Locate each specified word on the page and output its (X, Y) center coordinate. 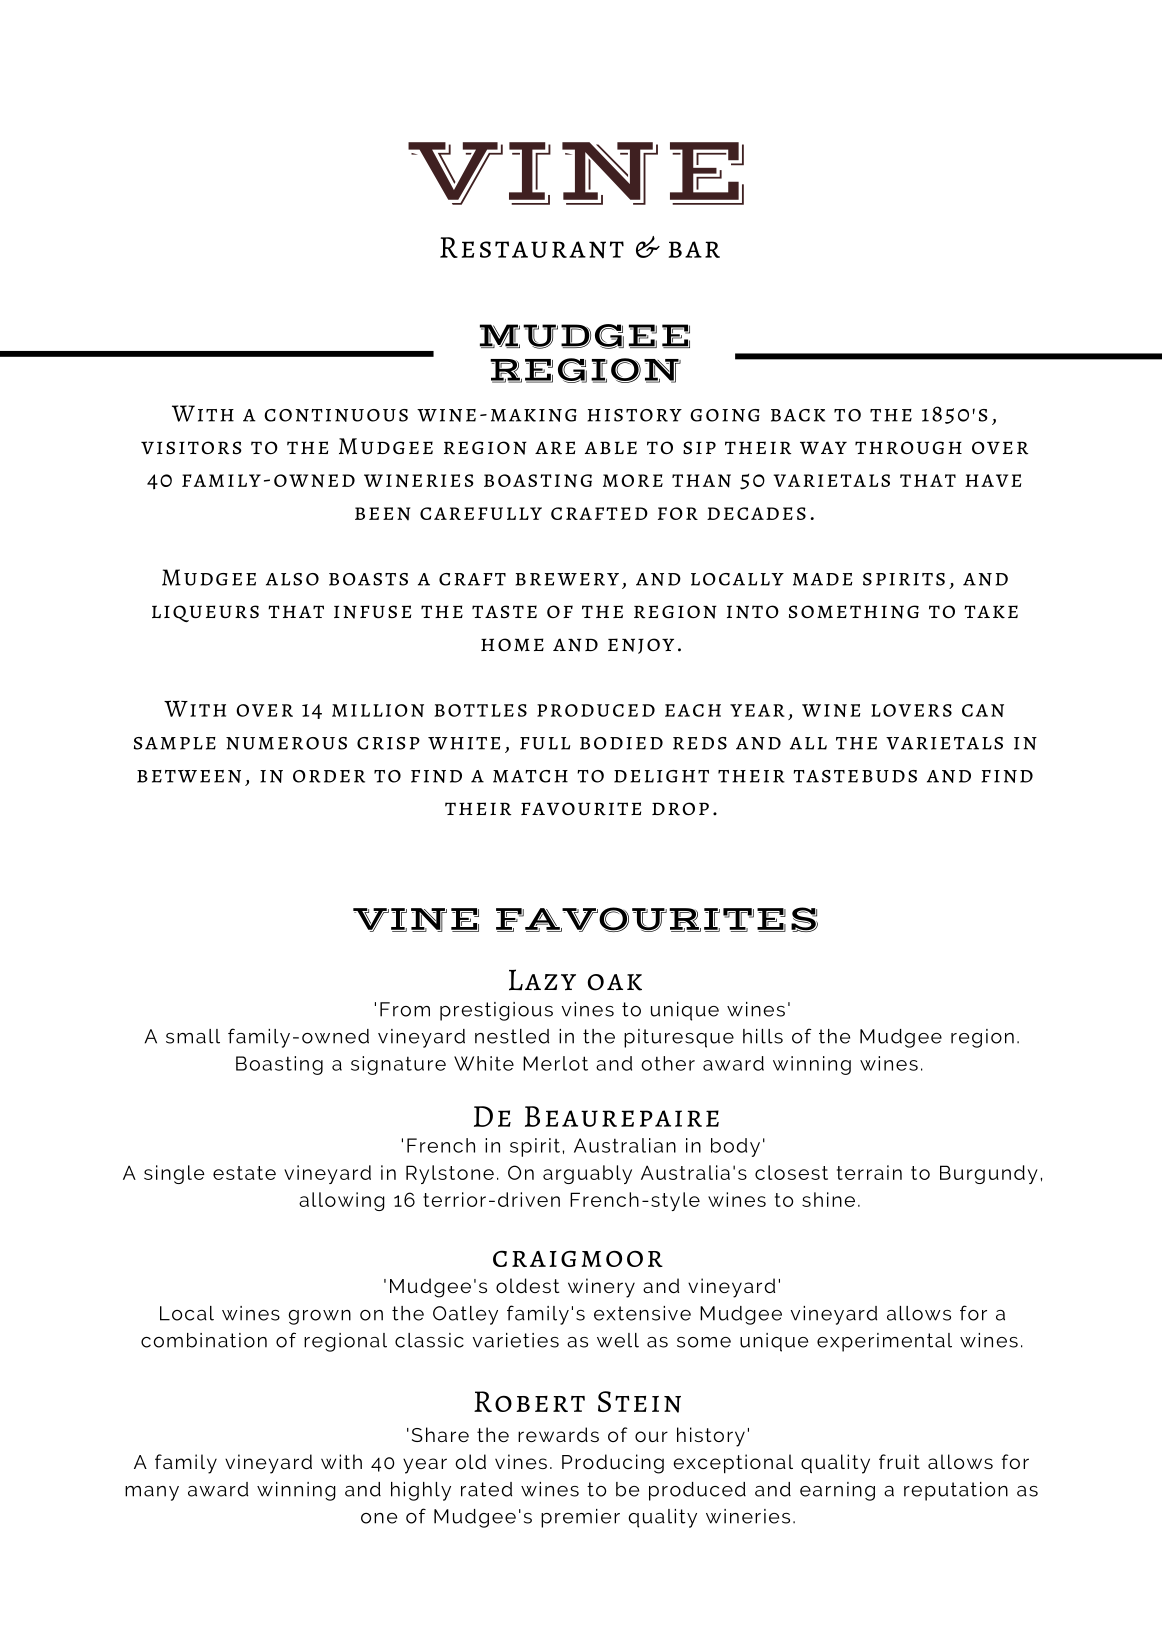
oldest (528, 1285)
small (193, 1036)
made (822, 579)
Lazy (542, 980)
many (152, 1493)
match (530, 776)
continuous (336, 415)
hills (763, 1036)
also (292, 579)
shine (828, 1199)
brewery (567, 579)
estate (244, 1173)
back (798, 415)
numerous (286, 743)
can (983, 710)
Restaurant (532, 248)
